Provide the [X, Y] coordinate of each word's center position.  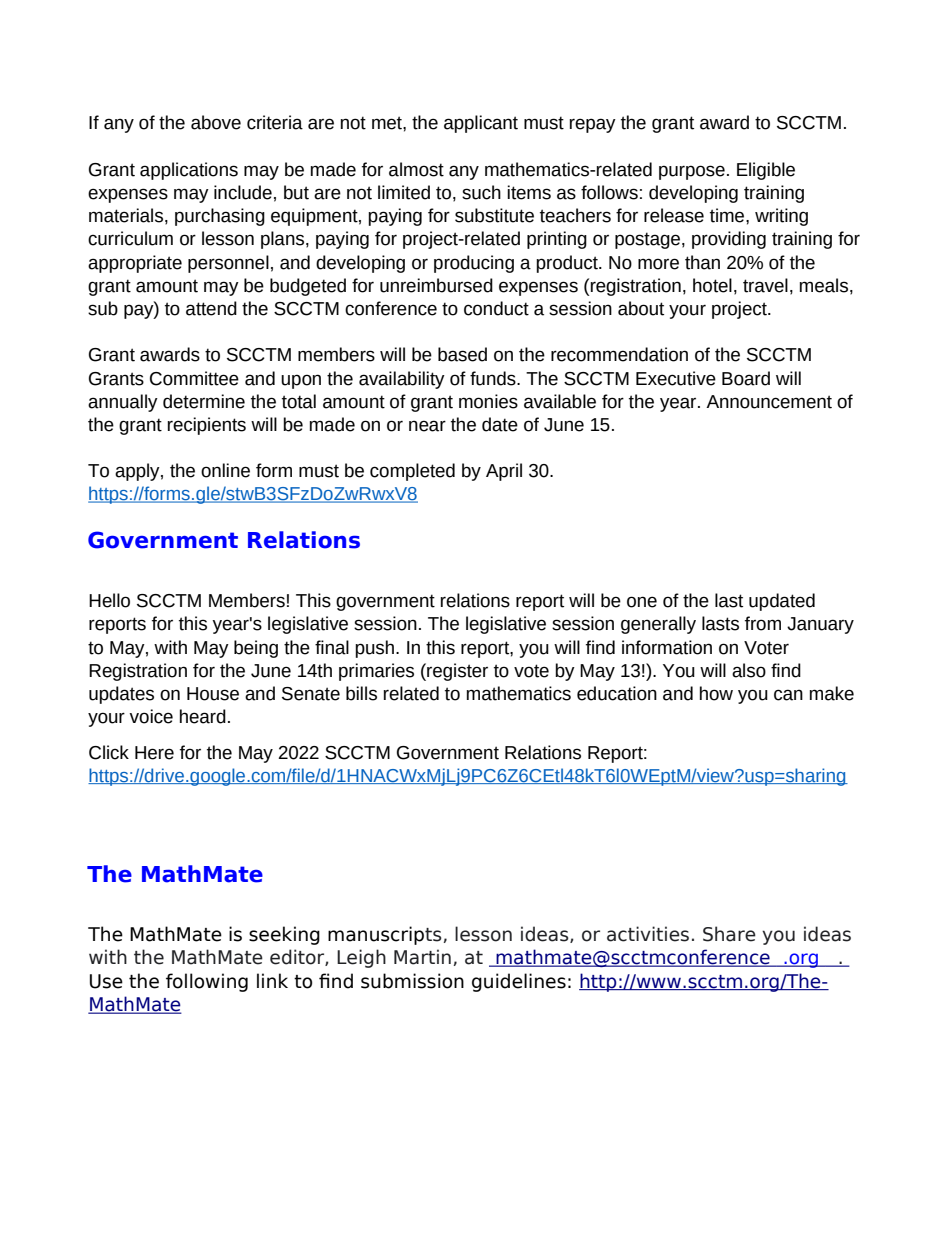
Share [729, 934]
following [207, 982]
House [213, 694]
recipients [207, 426]
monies [488, 401]
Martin [422, 957]
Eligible [766, 171]
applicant [481, 124]
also [749, 670]
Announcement [769, 402]
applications [189, 171]
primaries [376, 672]
